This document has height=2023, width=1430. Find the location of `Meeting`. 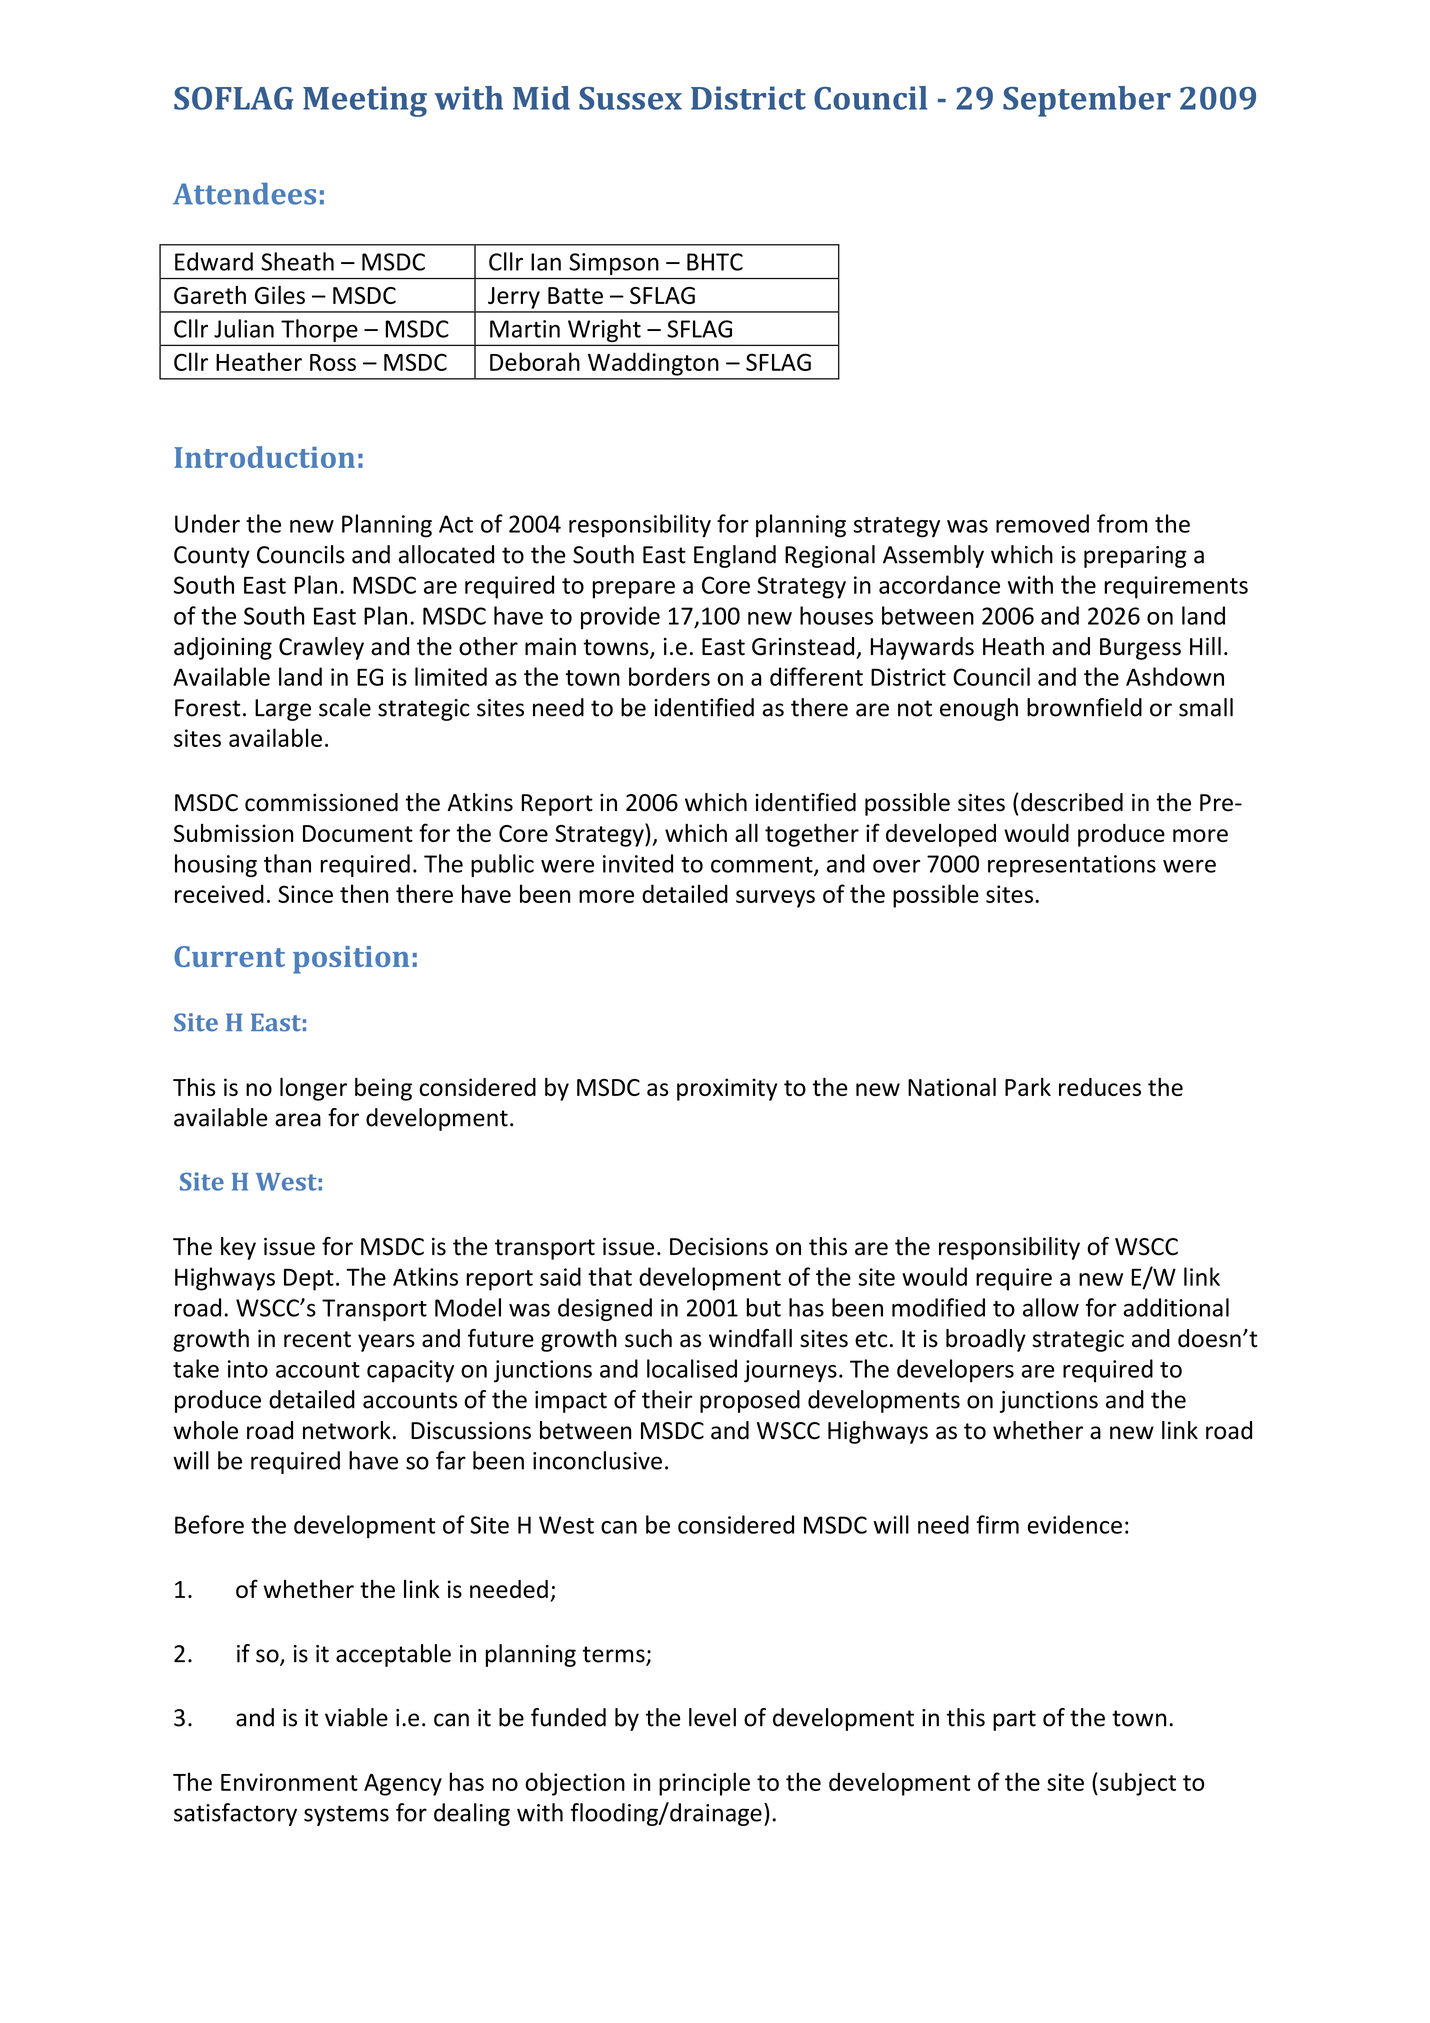

Meeting is located at coordinates (365, 101).
